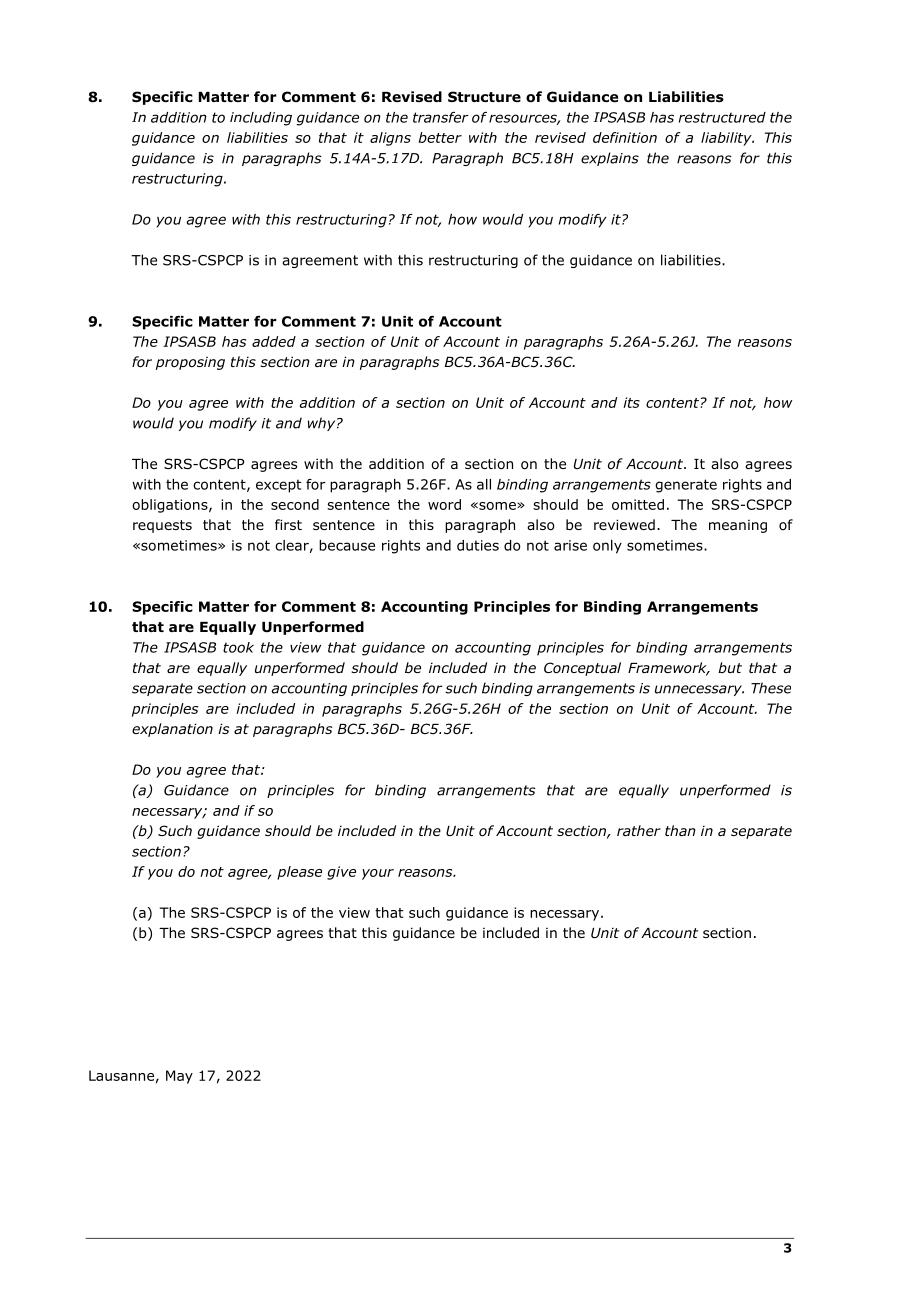  Describe the element at coordinates (625, 137) in the image. I see `definition` at that location.
